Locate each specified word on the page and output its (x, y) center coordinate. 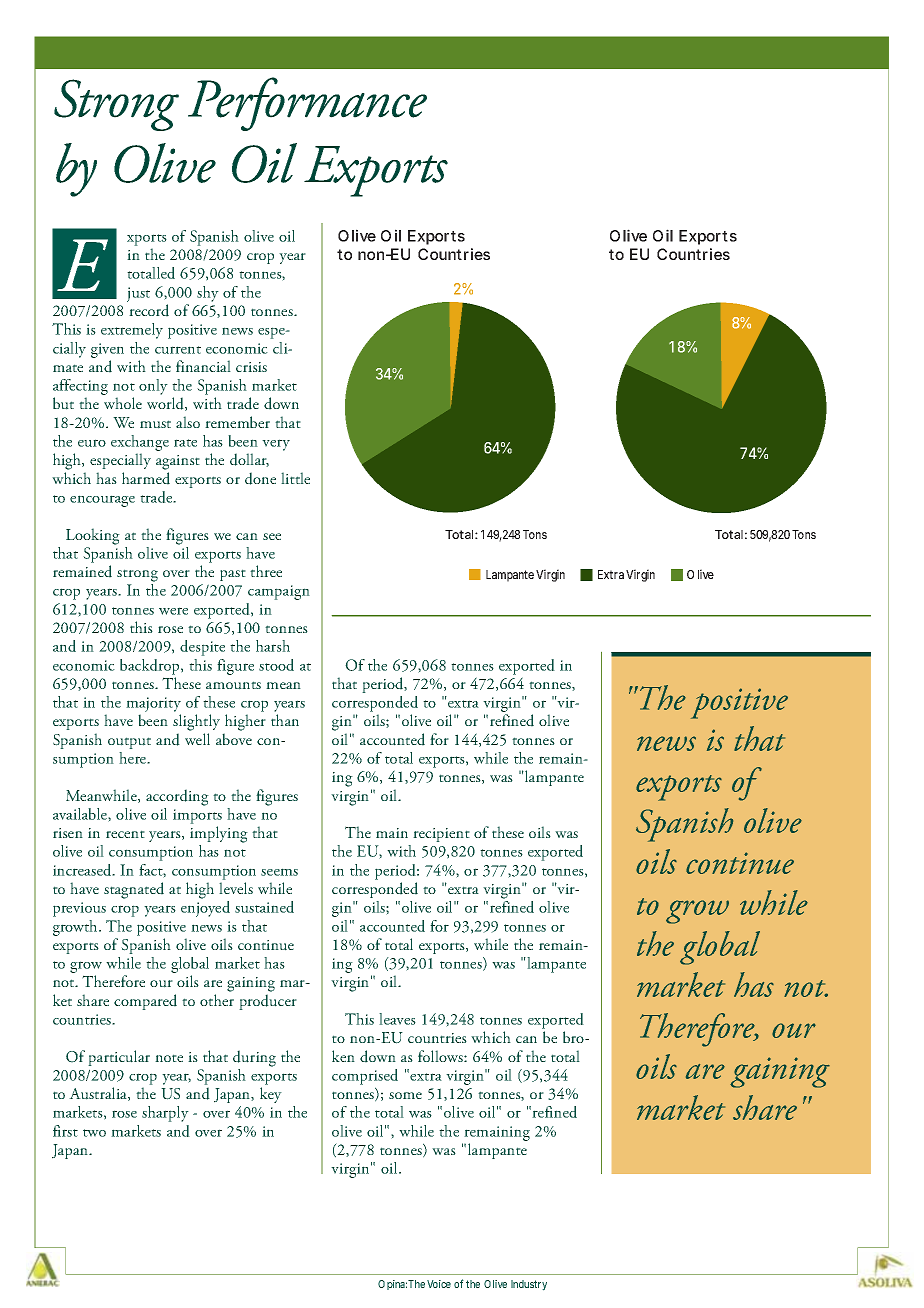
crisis (251, 367)
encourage (102, 501)
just (138, 294)
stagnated (134, 890)
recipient (441, 835)
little (295, 478)
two (94, 1133)
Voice (439, 1284)
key (271, 1095)
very (276, 445)
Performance (307, 104)
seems (279, 872)
